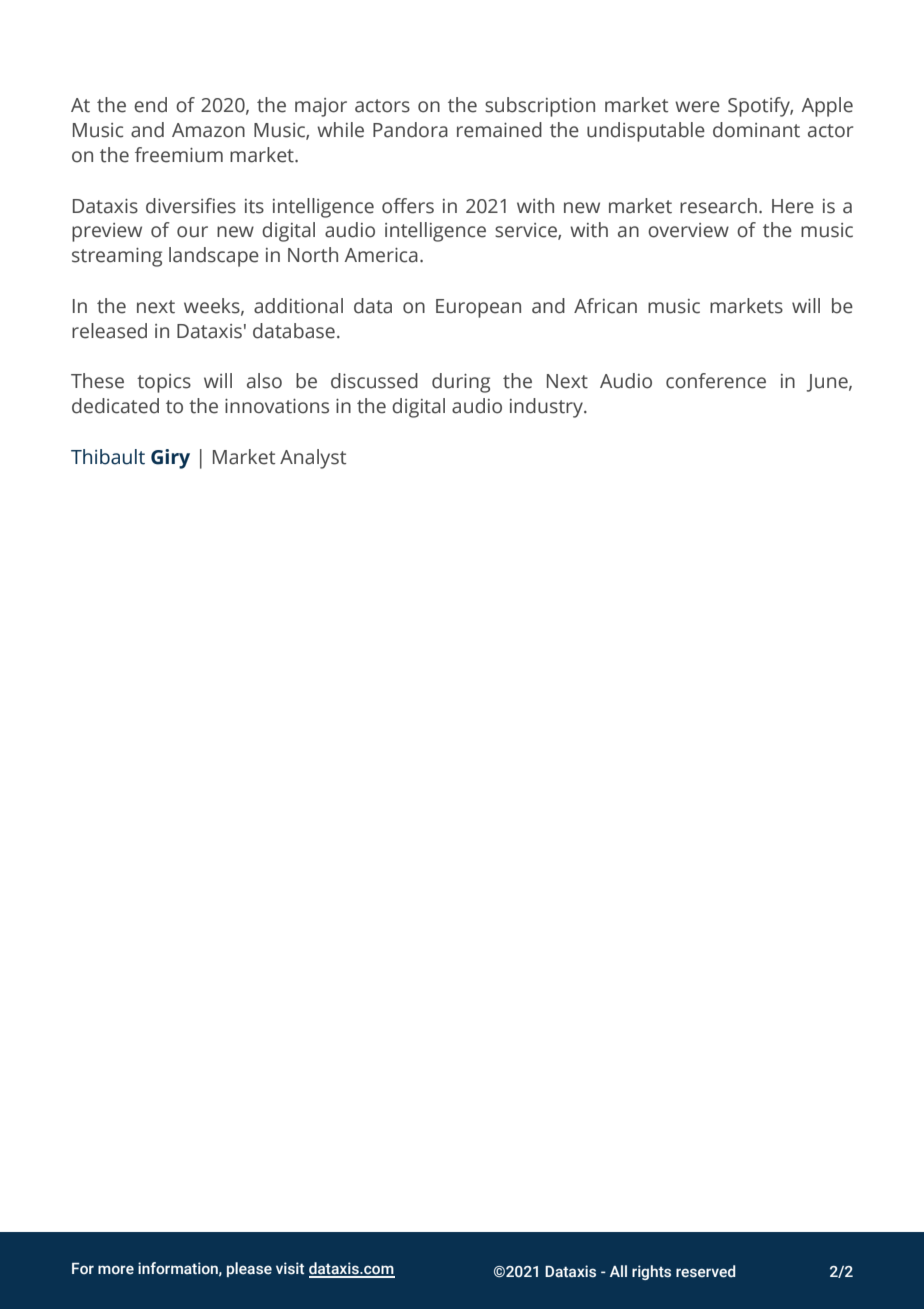 Image resolution: width=924 pixels, height=1309 pixels. What do you see at coordinates (651, 1272) in the page?
I see `rights` at bounding box center [651, 1272].
